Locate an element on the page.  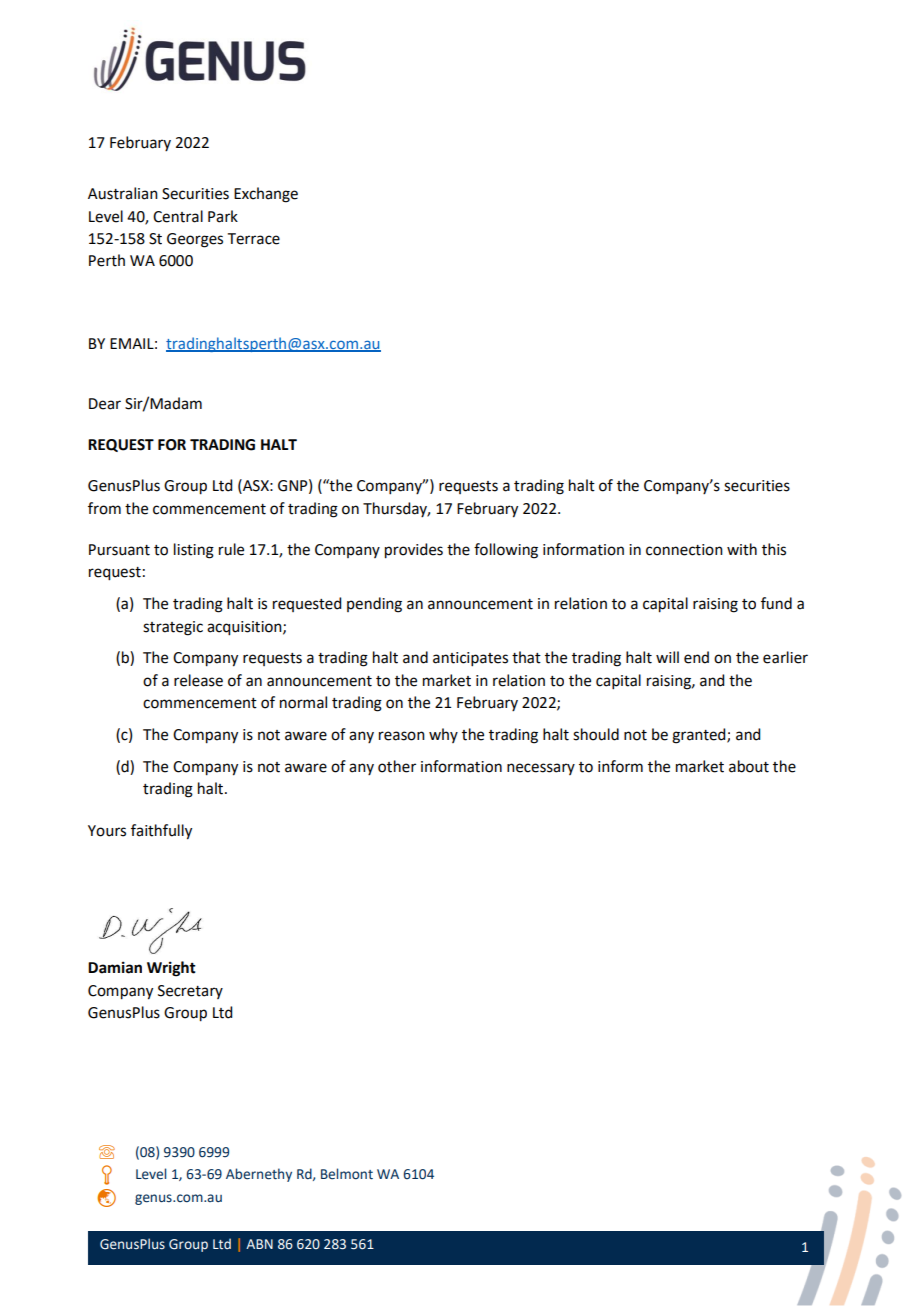
Exchange is located at coordinates (266, 195).
